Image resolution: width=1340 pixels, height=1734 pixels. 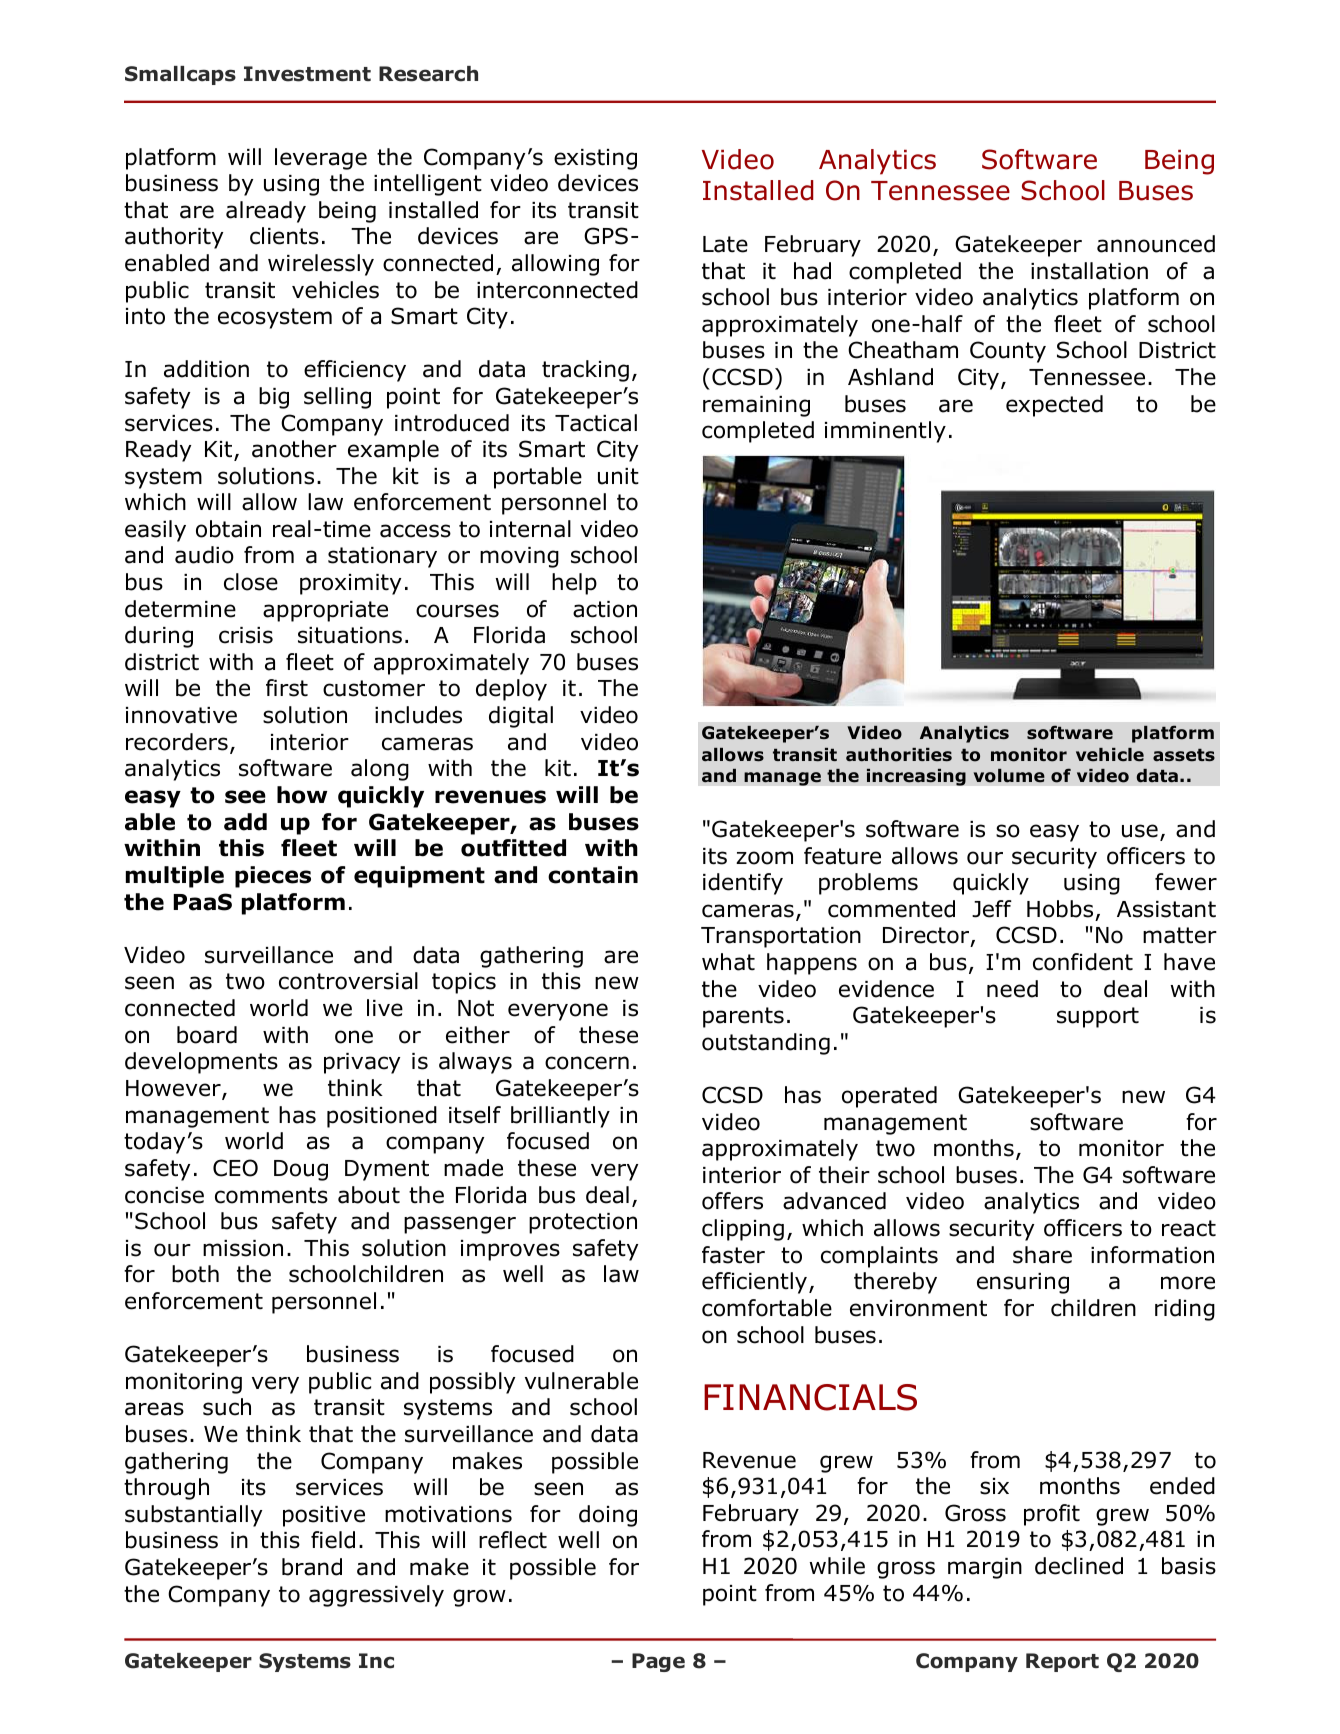 I want to click on Hobbs, so click(x=1060, y=909).
